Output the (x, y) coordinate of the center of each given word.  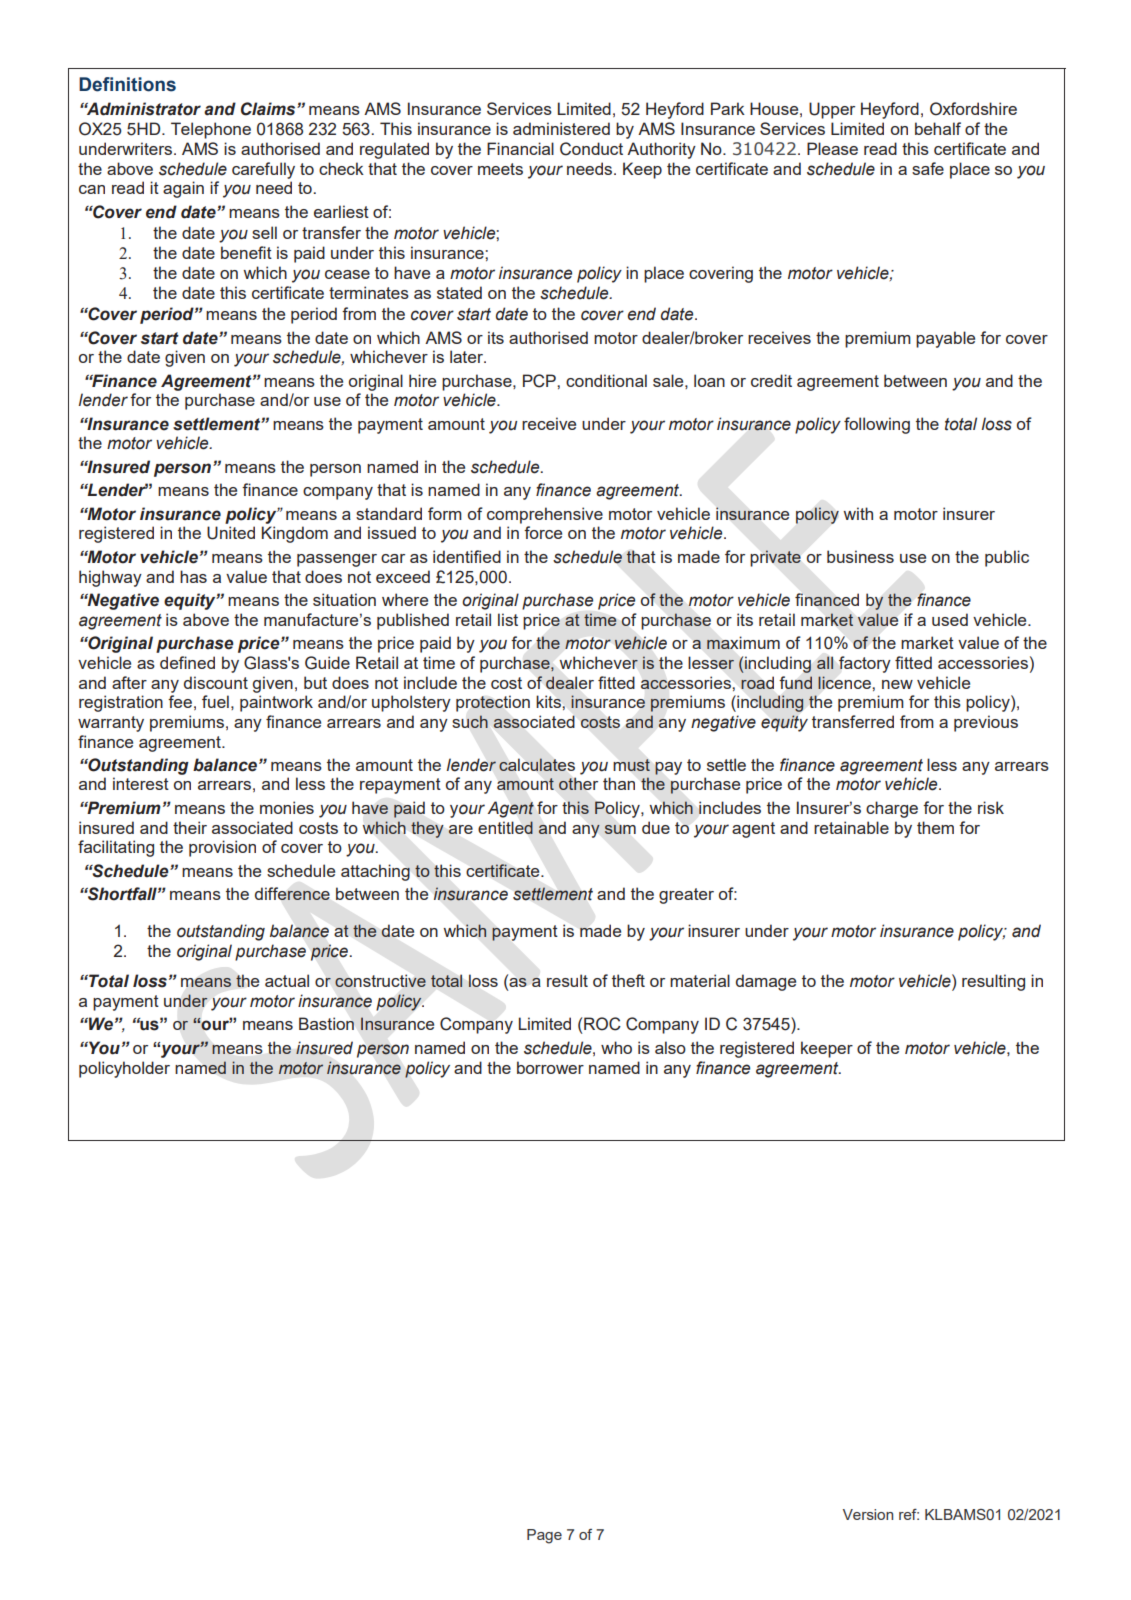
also (670, 1047)
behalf (938, 128)
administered (561, 128)
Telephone (211, 130)
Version (868, 1514)
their (190, 827)
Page (544, 1536)
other (578, 784)
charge (892, 809)
